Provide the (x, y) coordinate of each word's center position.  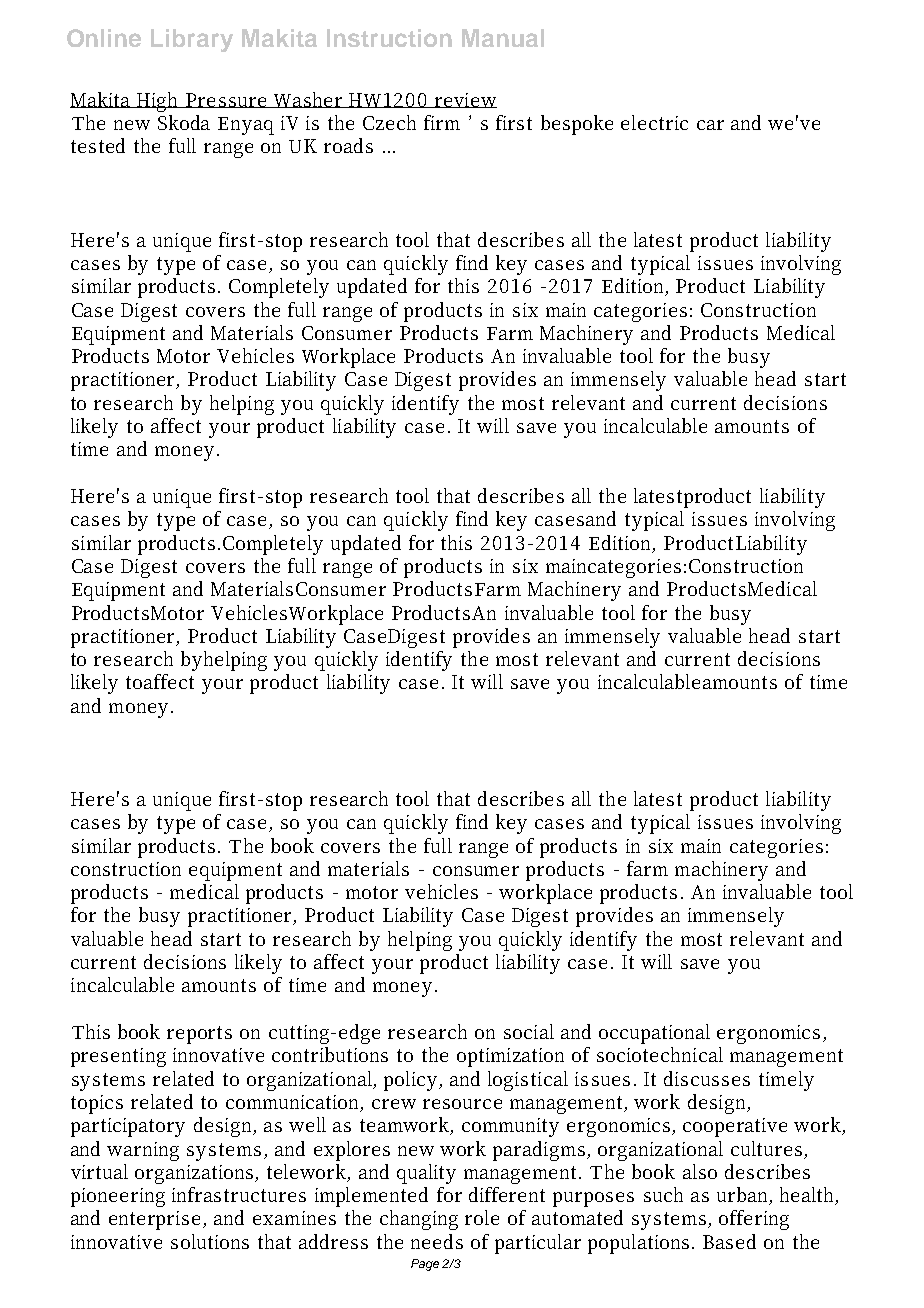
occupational (654, 1034)
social (529, 1031)
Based (729, 1241)
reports (199, 1035)
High (159, 102)
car (710, 125)
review (465, 100)
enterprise (154, 1220)
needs (437, 1241)
